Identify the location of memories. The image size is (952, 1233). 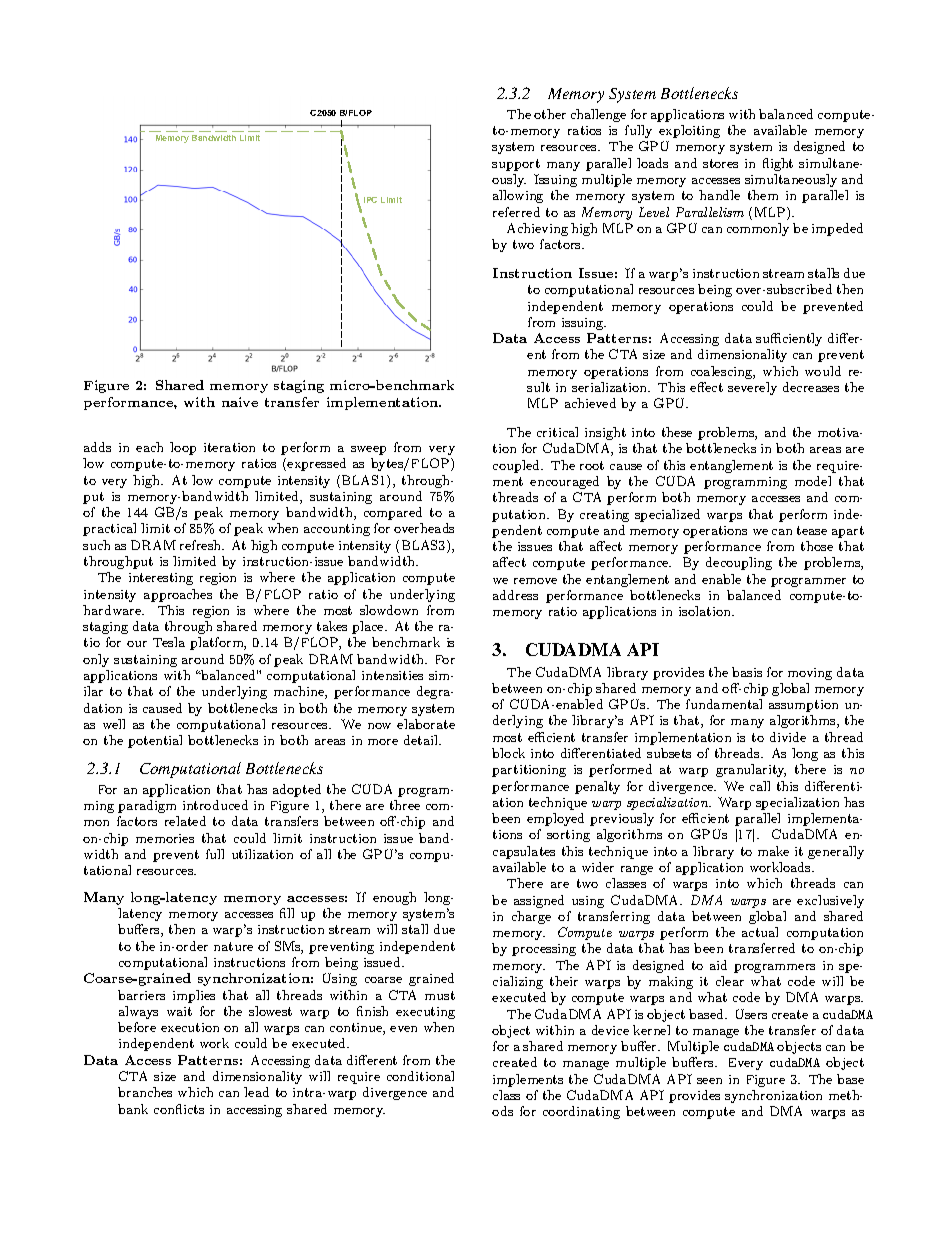
(165, 838).
